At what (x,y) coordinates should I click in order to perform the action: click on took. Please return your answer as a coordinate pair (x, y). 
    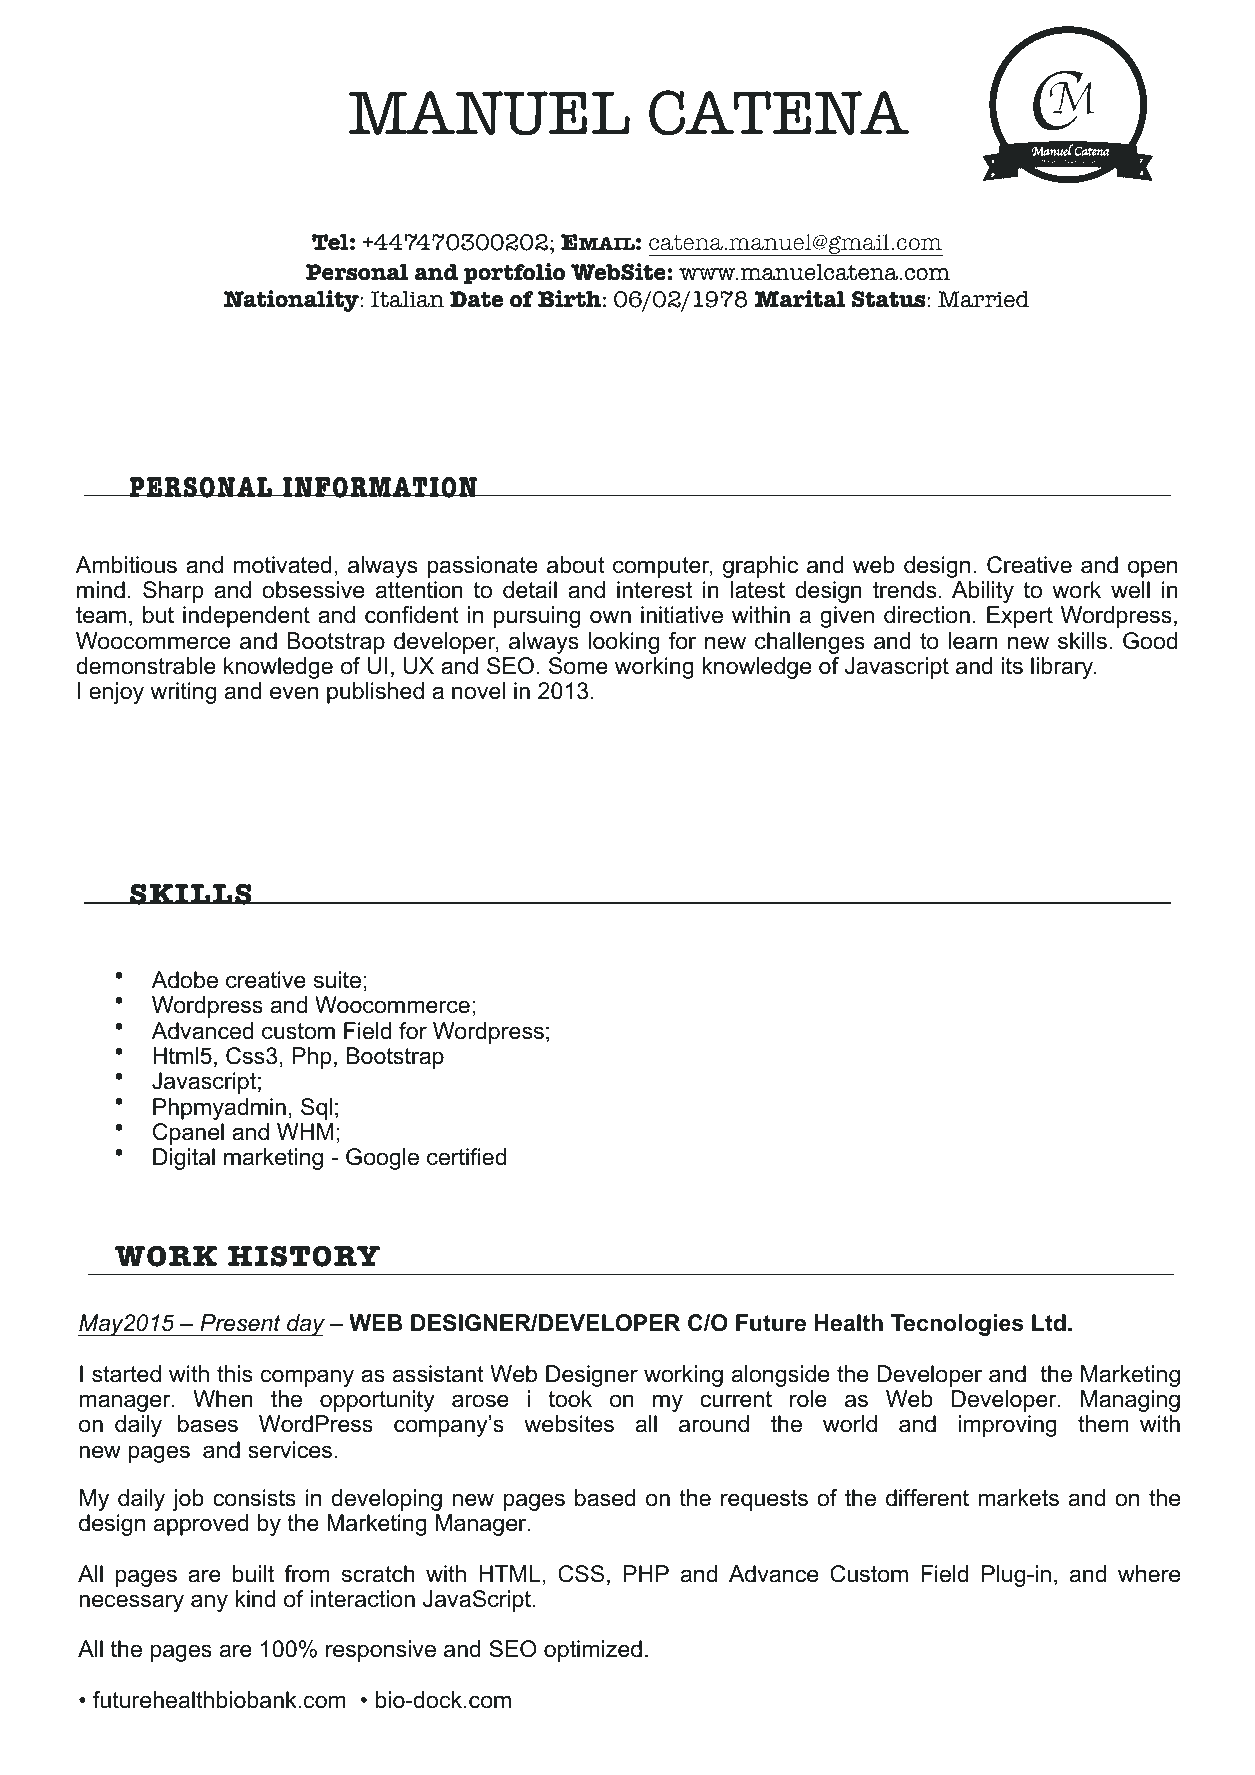
    Looking at the image, I should click on (570, 1399).
